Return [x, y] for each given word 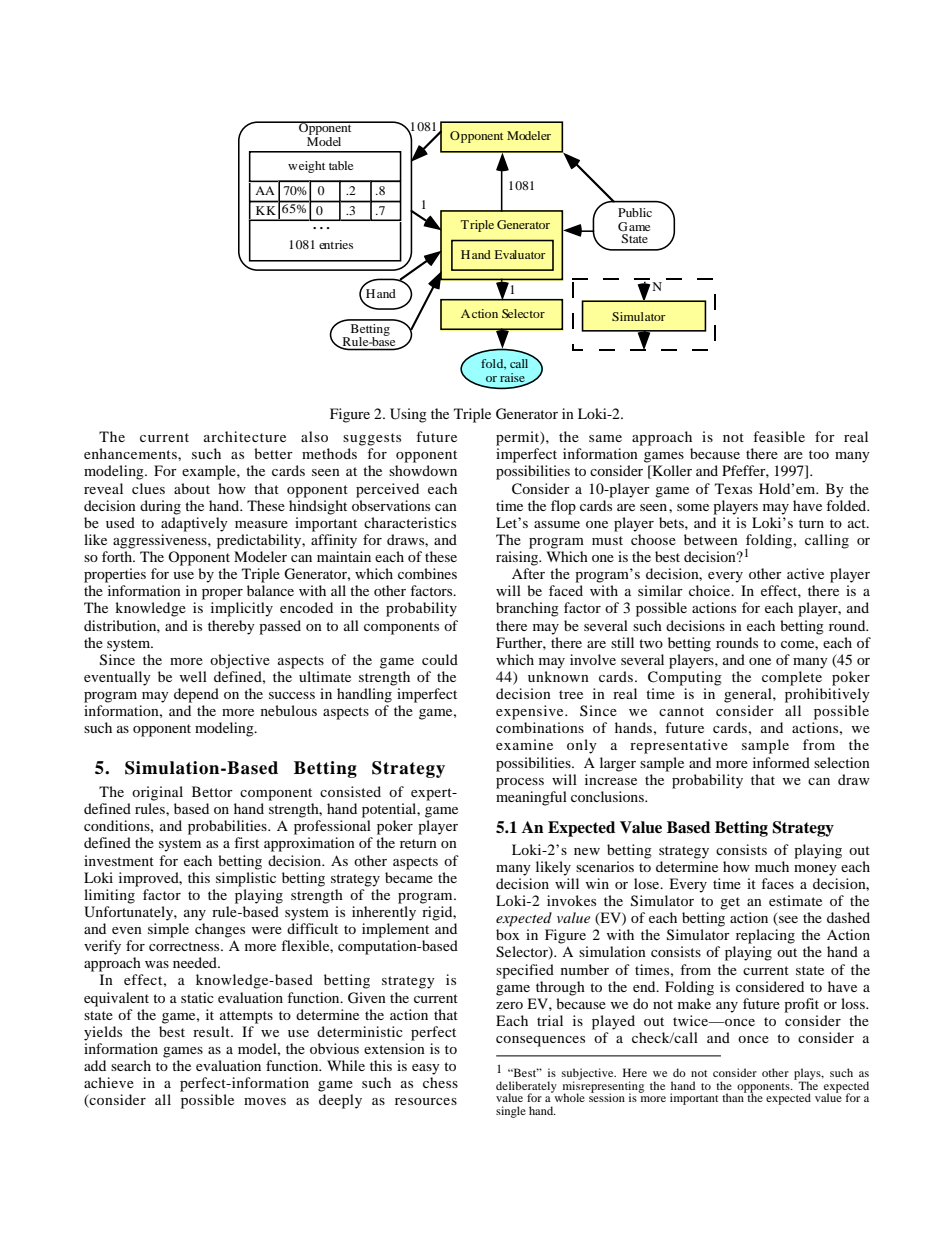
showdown [423, 470]
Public [635, 212]
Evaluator [520, 254]
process [520, 783]
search [131, 1065]
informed [781, 762]
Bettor [212, 791]
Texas [733, 488]
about [192, 488]
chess [440, 1082]
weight [306, 167]
